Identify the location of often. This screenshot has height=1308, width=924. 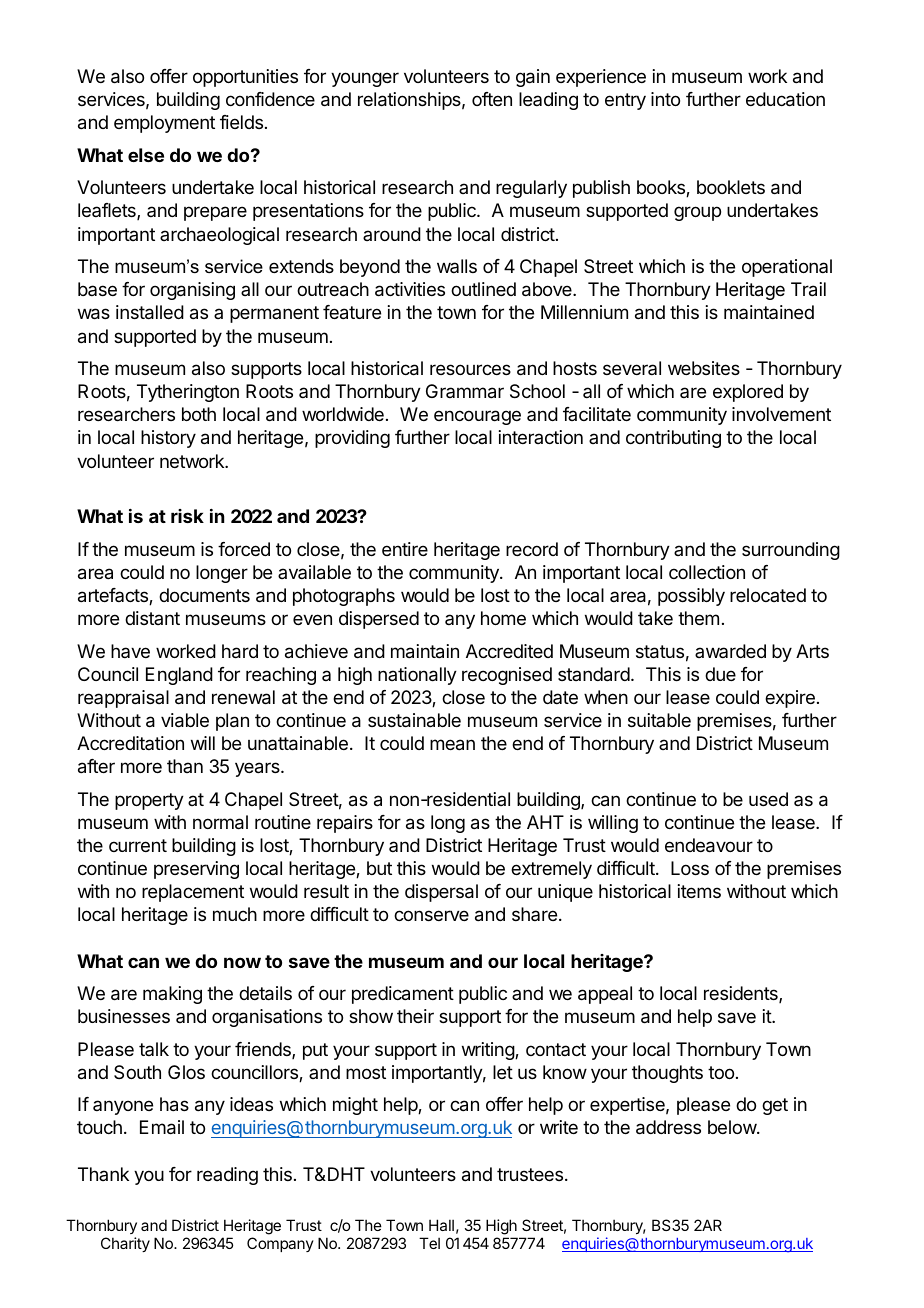
(492, 99).
